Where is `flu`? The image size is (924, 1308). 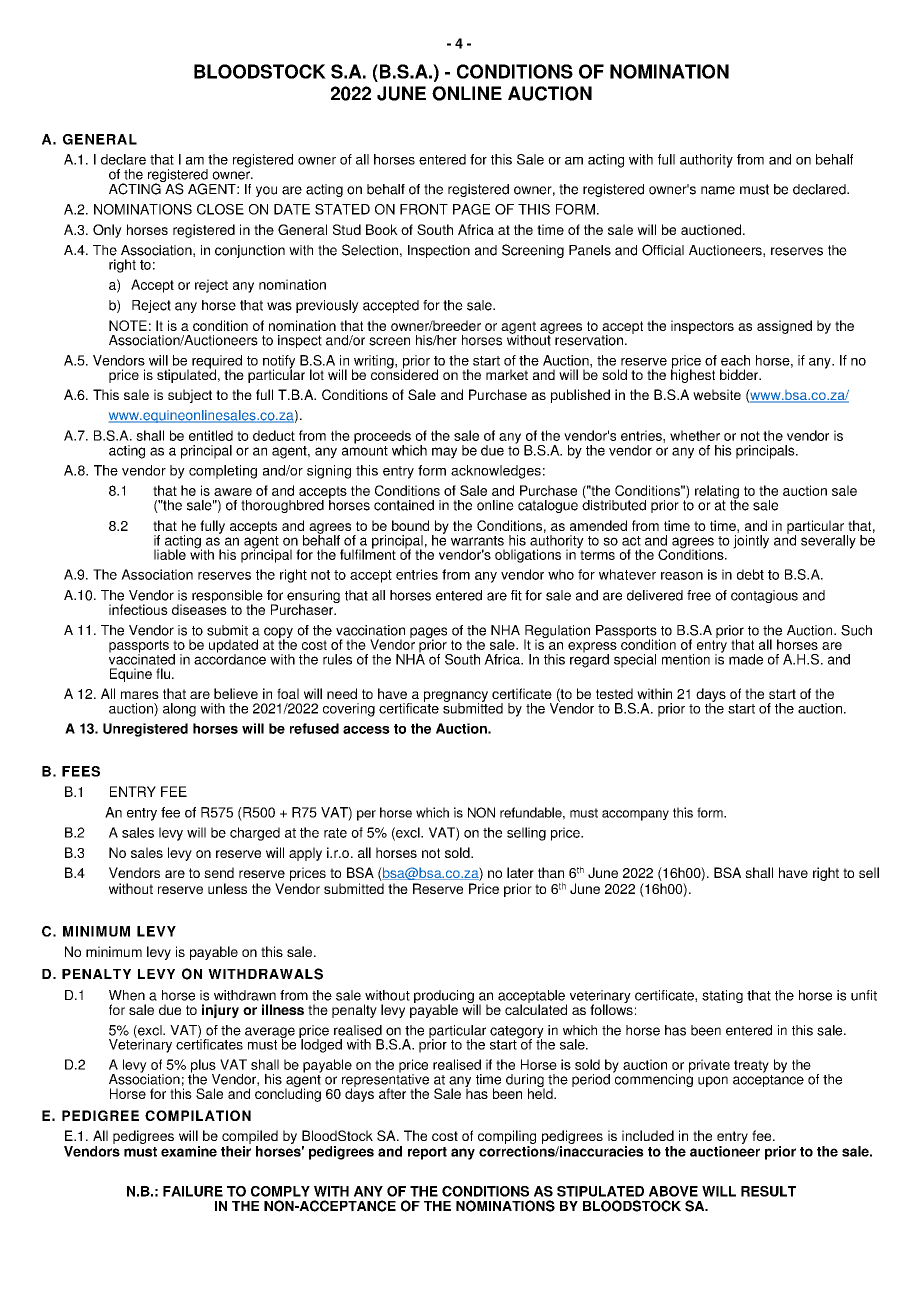 flu is located at coordinates (163, 673).
